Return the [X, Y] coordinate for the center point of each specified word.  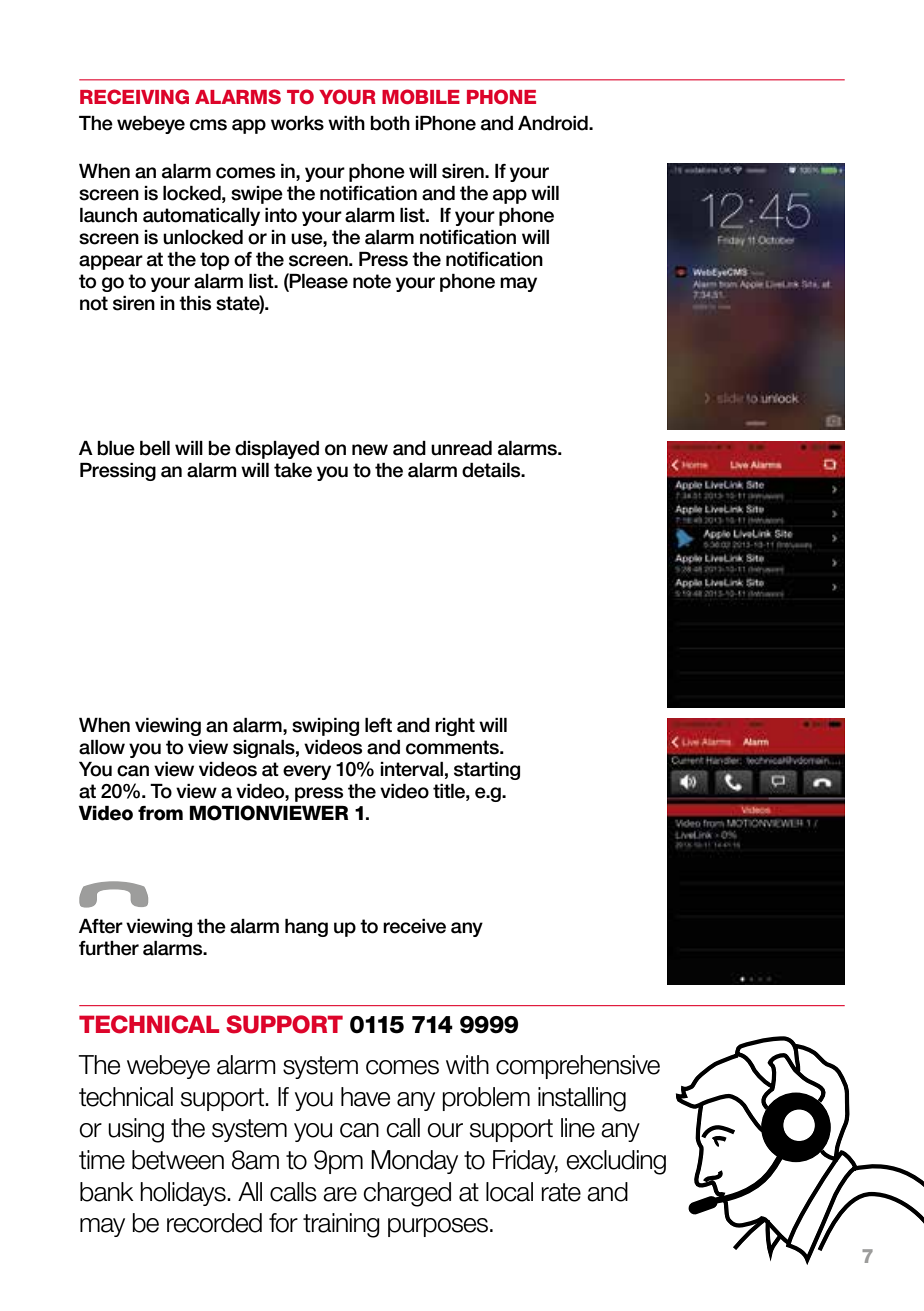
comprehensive [578, 1067]
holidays [184, 1194]
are [340, 1194]
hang [306, 928]
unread [461, 448]
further [109, 948]
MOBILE [421, 97]
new [370, 450]
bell [155, 448]
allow [102, 747]
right [455, 727]
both [390, 123]
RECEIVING [134, 97]
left [378, 725]
